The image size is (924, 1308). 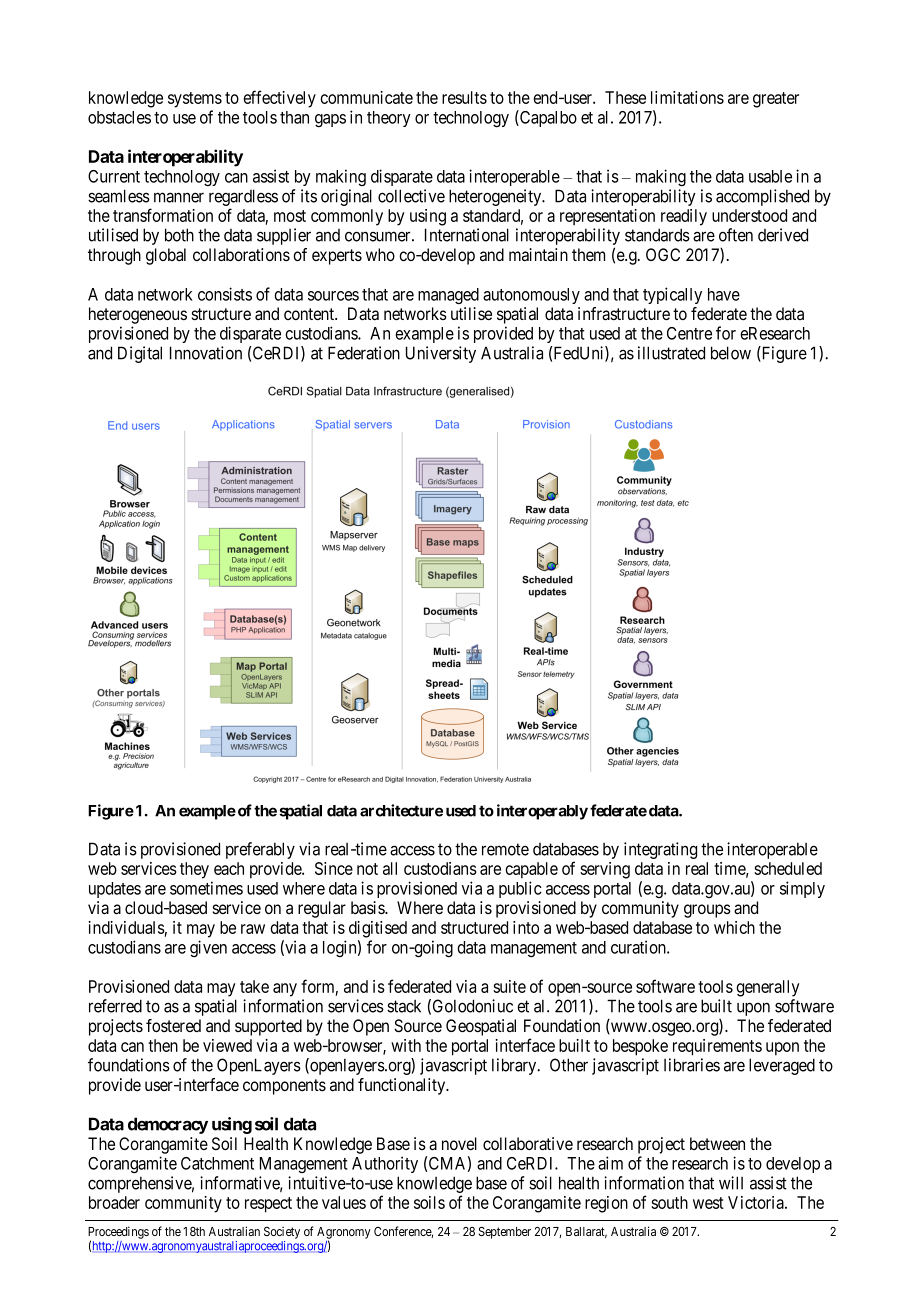 I want to click on preferably, so click(x=260, y=850).
